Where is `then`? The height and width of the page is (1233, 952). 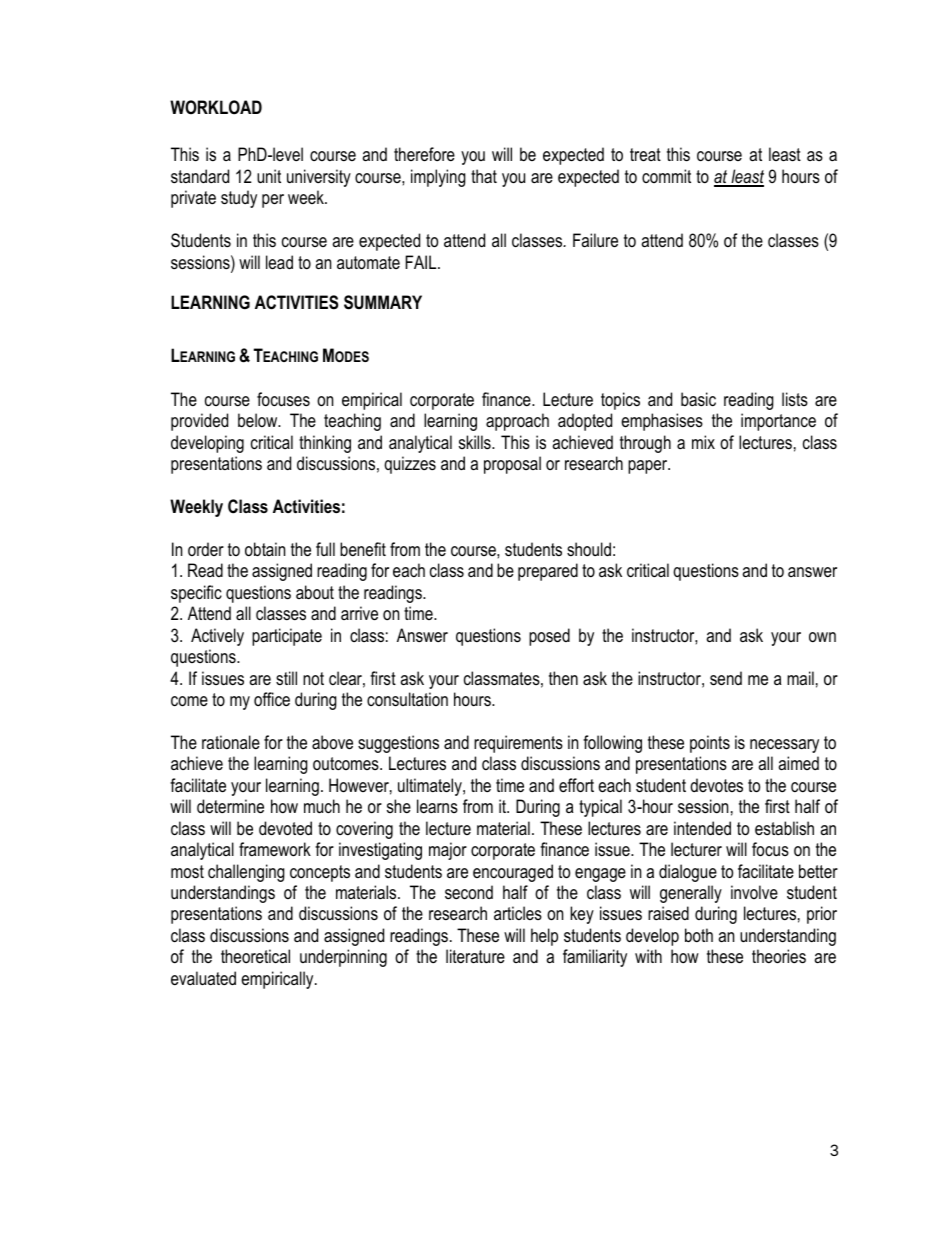
then is located at coordinates (563, 678).
